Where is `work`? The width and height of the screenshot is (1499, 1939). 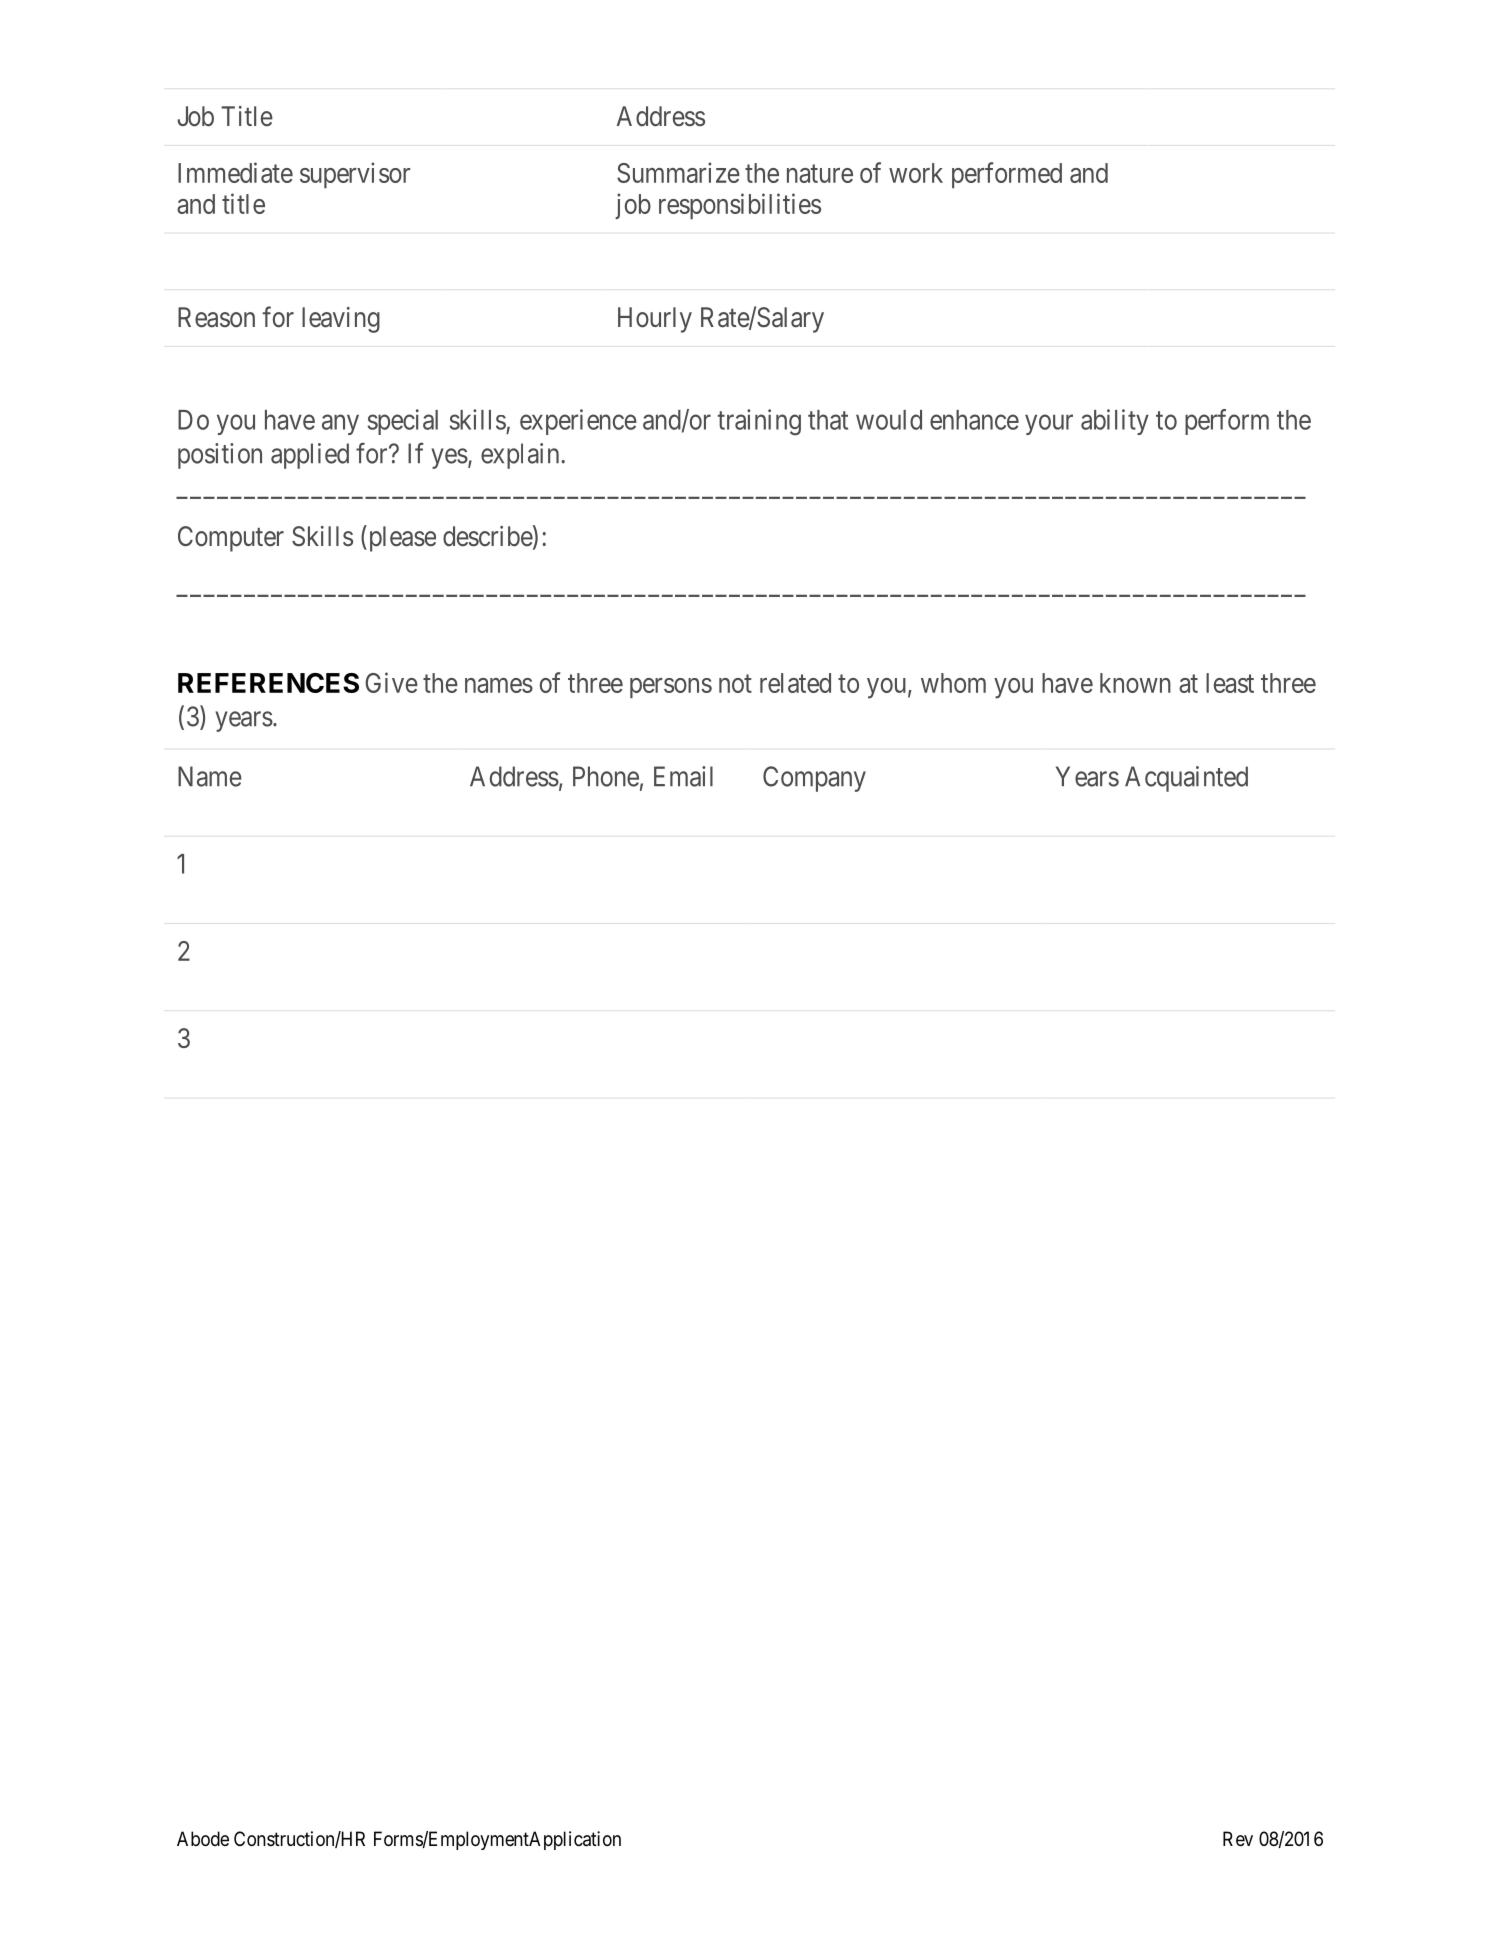 work is located at coordinates (916, 173).
